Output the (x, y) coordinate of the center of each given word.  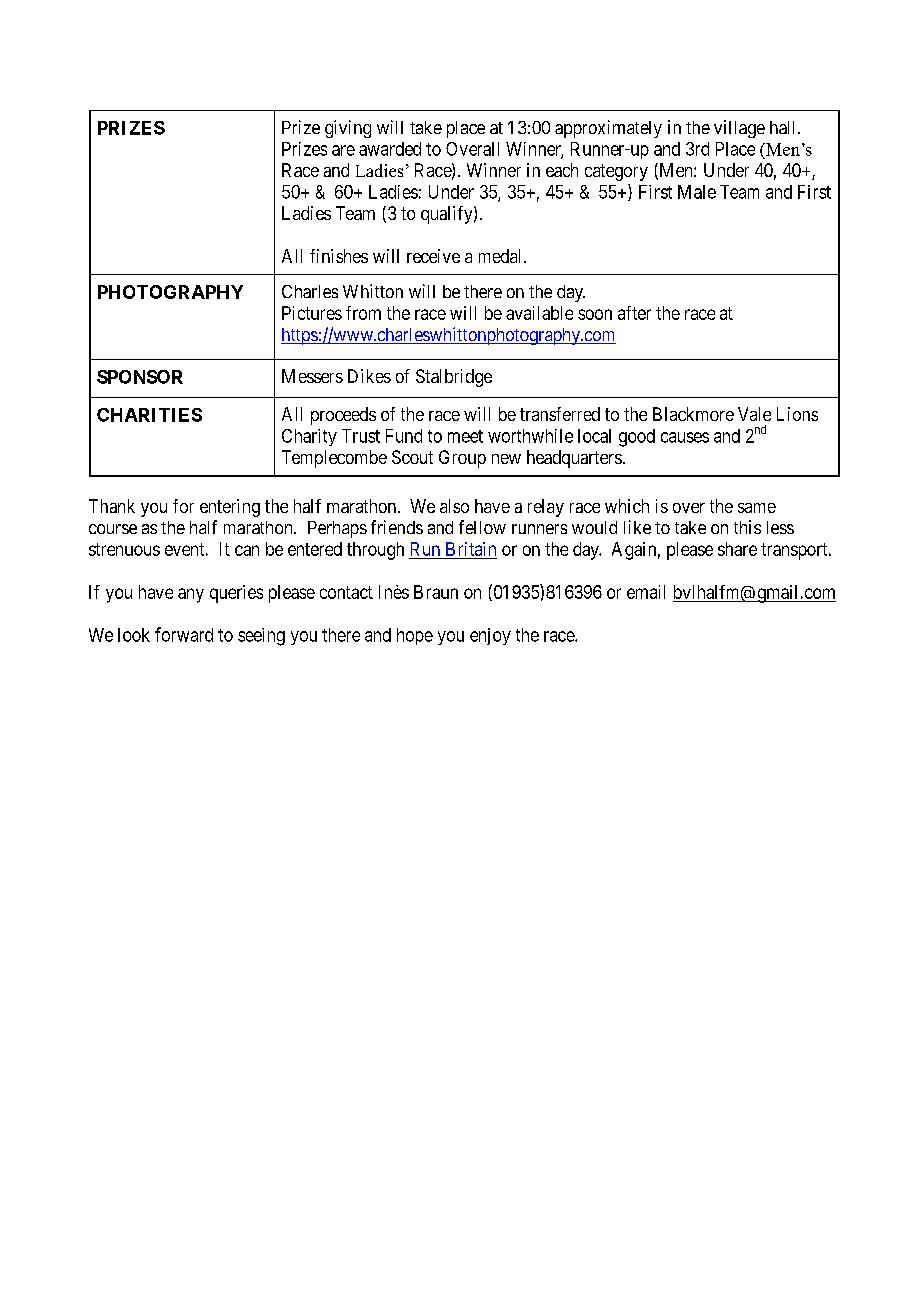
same (757, 508)
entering (230, 508)
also (454, 506)
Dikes (369, 376)
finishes (339, 256)
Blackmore (693, 414)
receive (433, 256)
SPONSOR (140, 377)
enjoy (490, 636)
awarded (390, 149)
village (739, 129)
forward (184, 634)
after (634, 313)
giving (348, 129)
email (646, 592)
